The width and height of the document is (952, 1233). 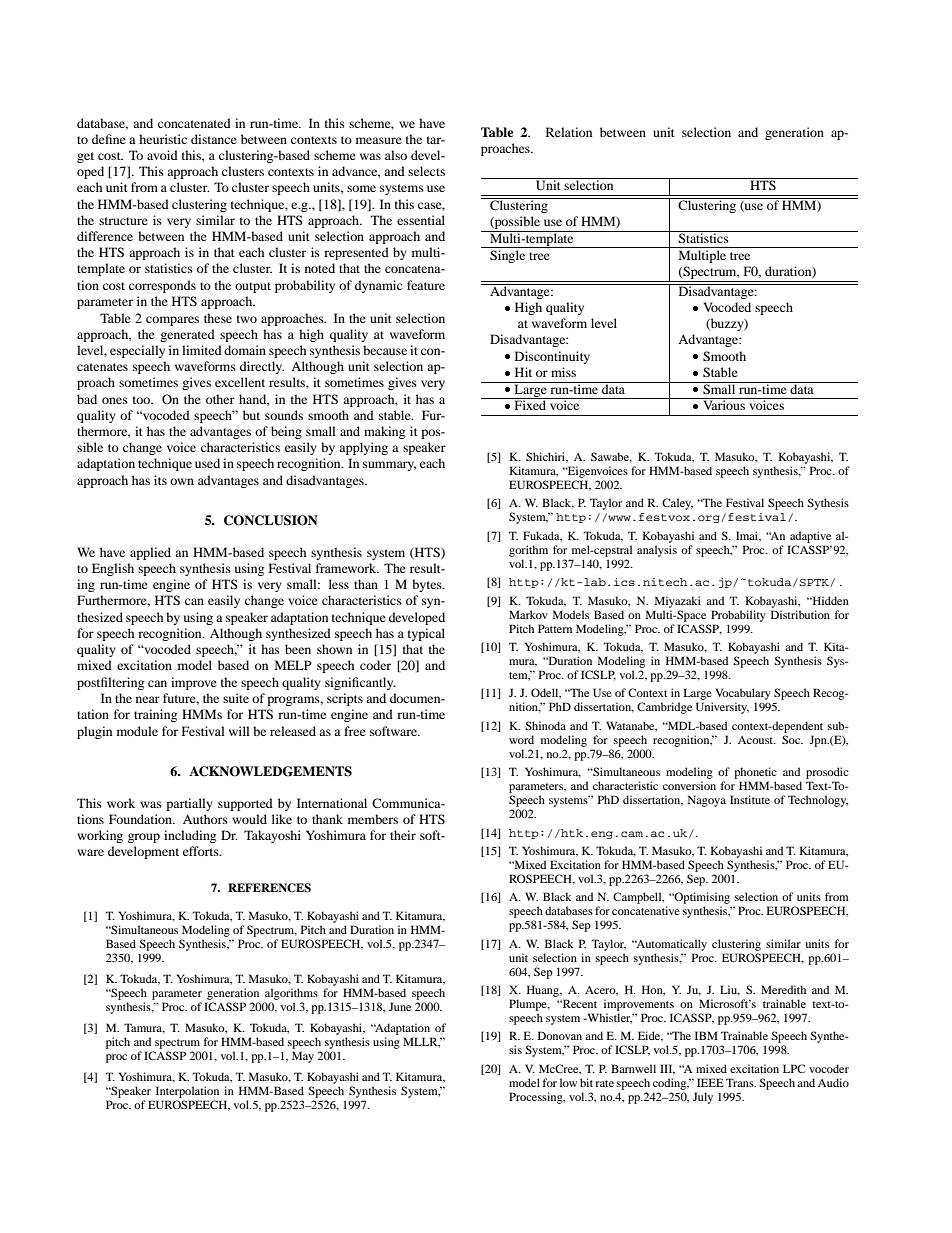 What do you see at coordinates (303, 1057) in the document?
I see `May` at bounding box center [303, 1057].
